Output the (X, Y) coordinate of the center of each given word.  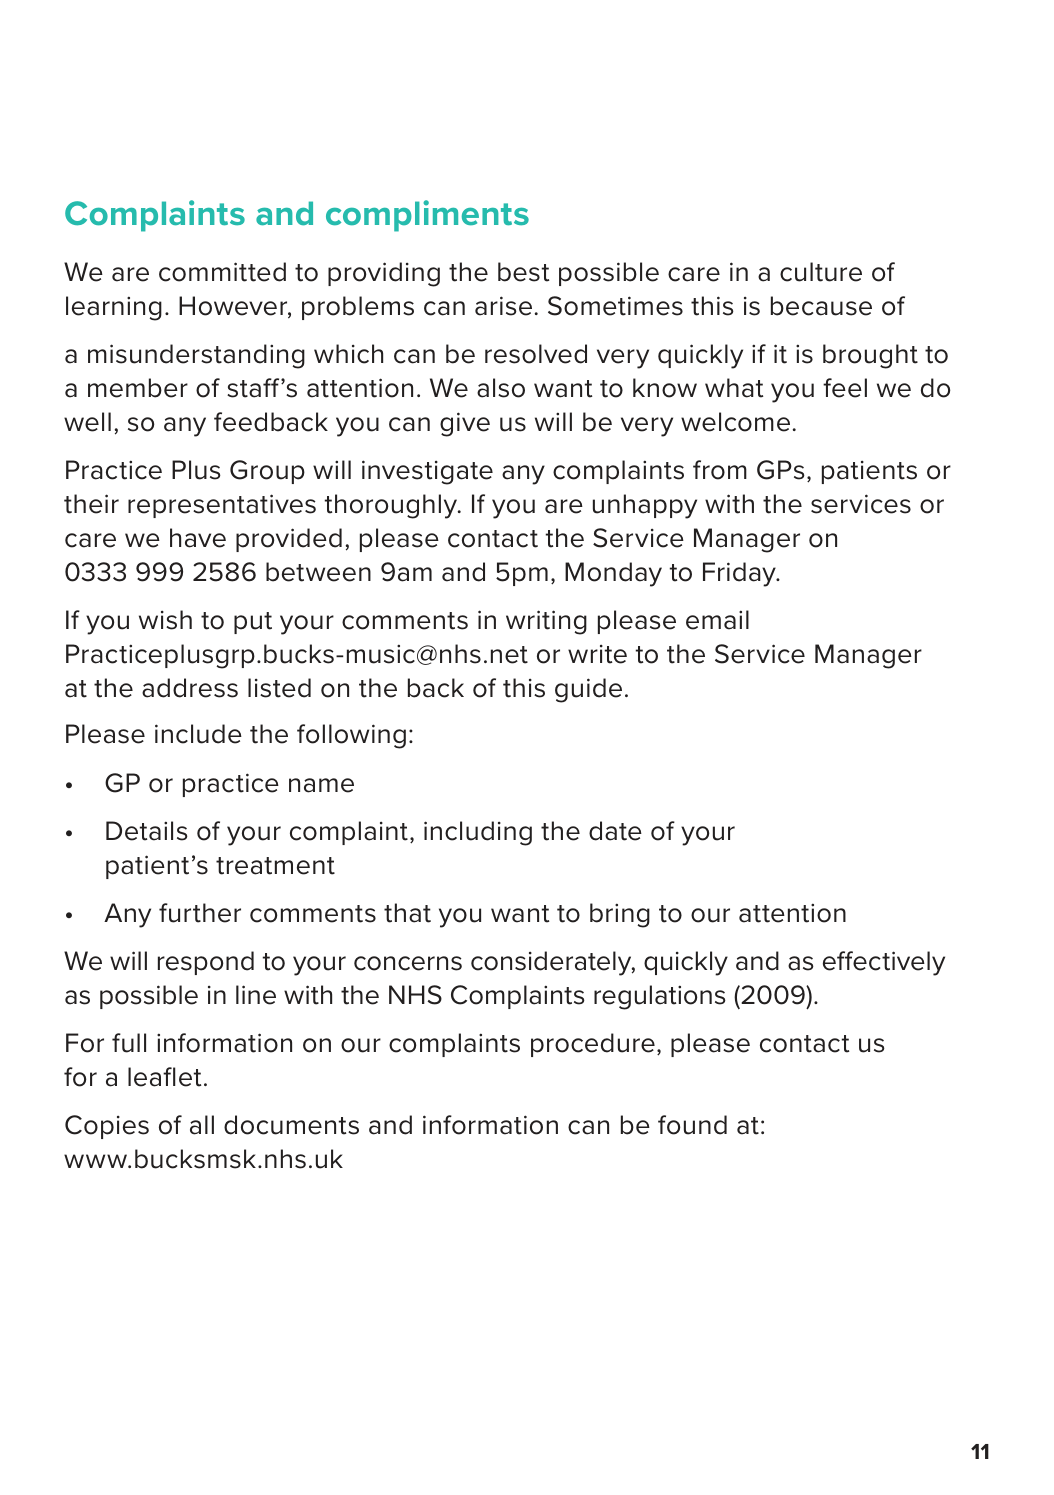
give (465, 424)
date (615, 831)
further (200, 913)
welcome (735, 422)
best (523, 272)
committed (222, 272)
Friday (740, 574)
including (478, 833)
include (198, 734)
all (202, 1125)
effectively (884, 963)
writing (546, 622)
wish (165, 620)
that (407, 913)
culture (821, 272)
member (138, 388)
